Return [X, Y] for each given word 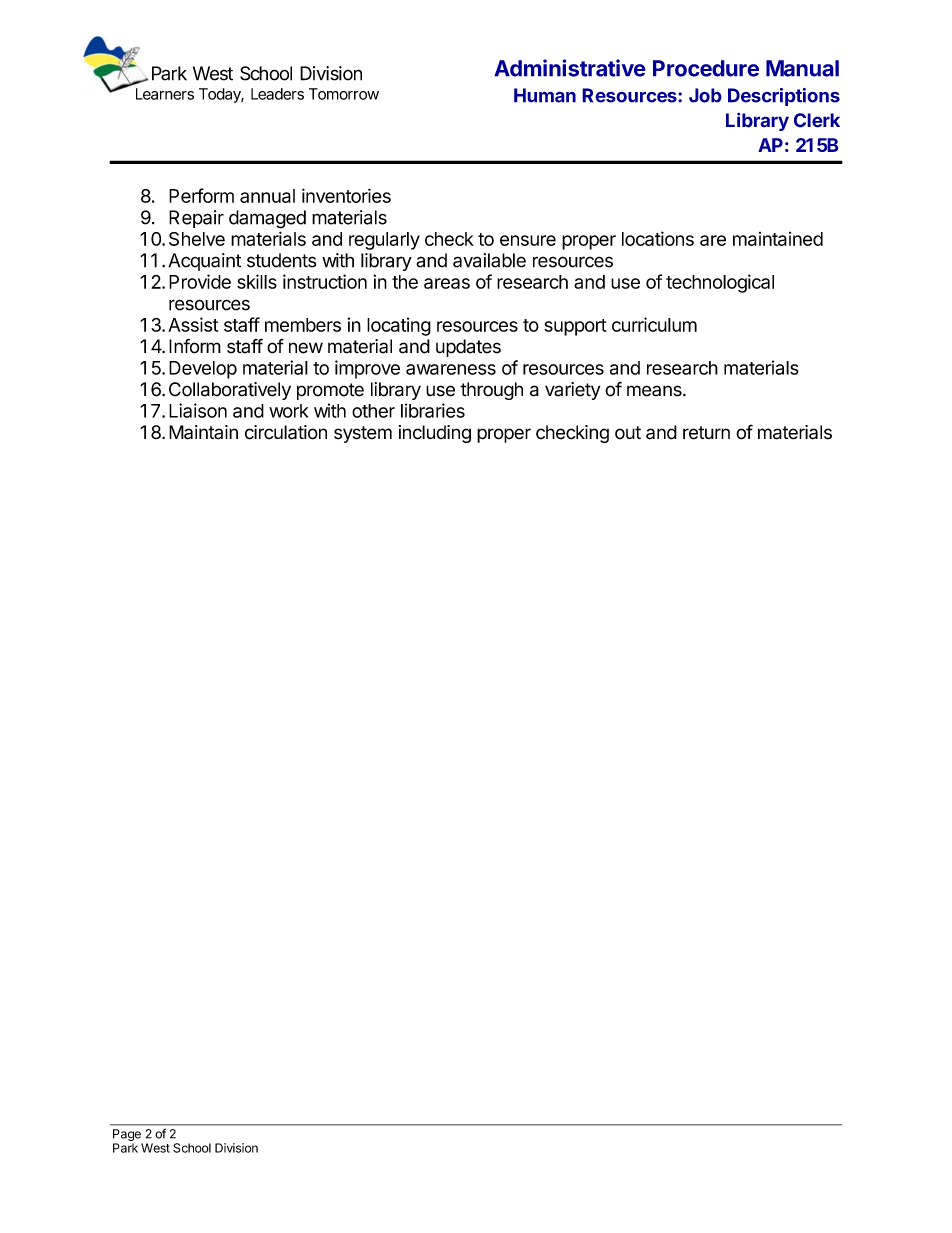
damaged [267, 219]
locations [658, 238]
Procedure [706, 68]
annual [267, 196]
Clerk [817, 120]
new [306, 348]
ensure [528, 240]
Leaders [277, 94]
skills [257, 281]
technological [720, 283]
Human [545, 95]
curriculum [654, 324]
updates [468, 348]
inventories [346, 195]
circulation [286, 432]
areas [447, 283]
